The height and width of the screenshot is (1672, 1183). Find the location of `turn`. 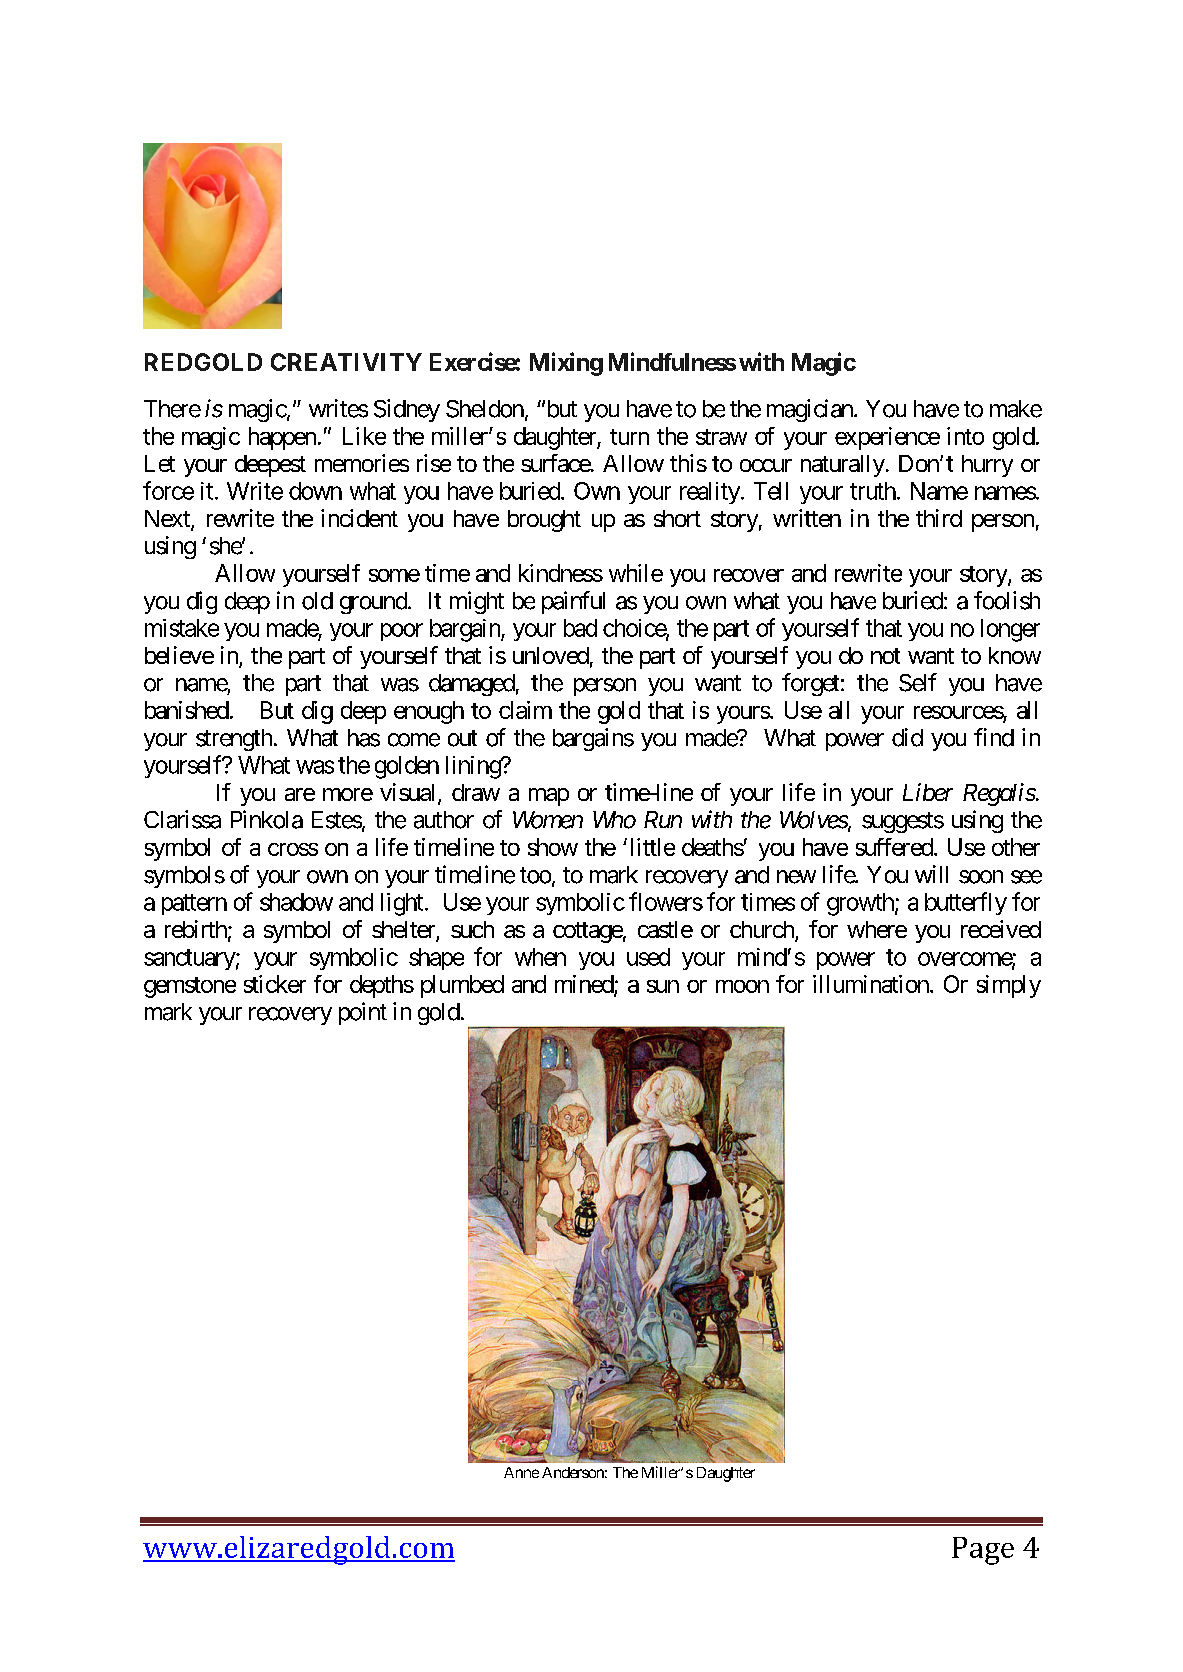

turn is located at coordinates (629, 437).
